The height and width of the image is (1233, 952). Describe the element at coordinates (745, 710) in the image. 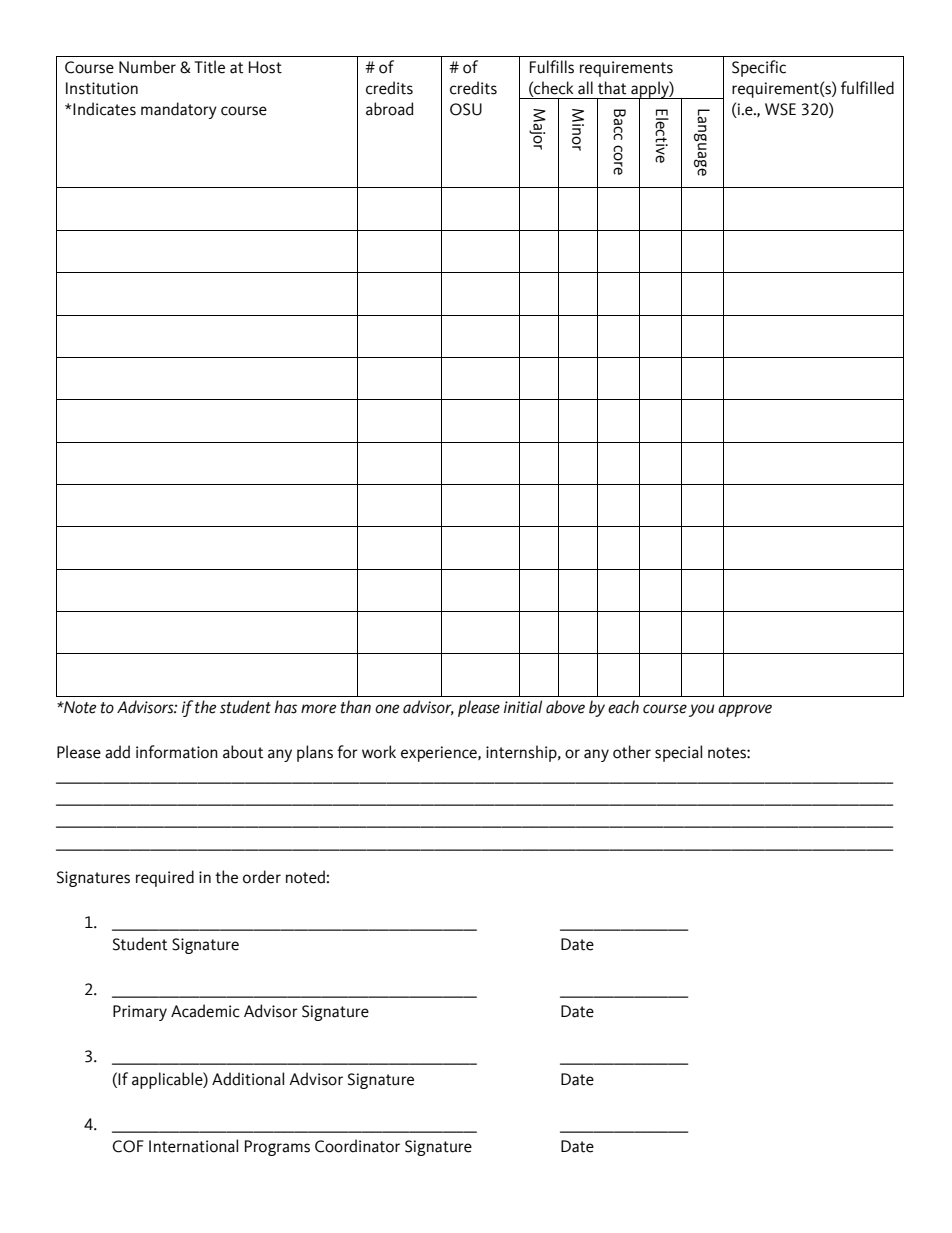

I see `approve` at that location.
